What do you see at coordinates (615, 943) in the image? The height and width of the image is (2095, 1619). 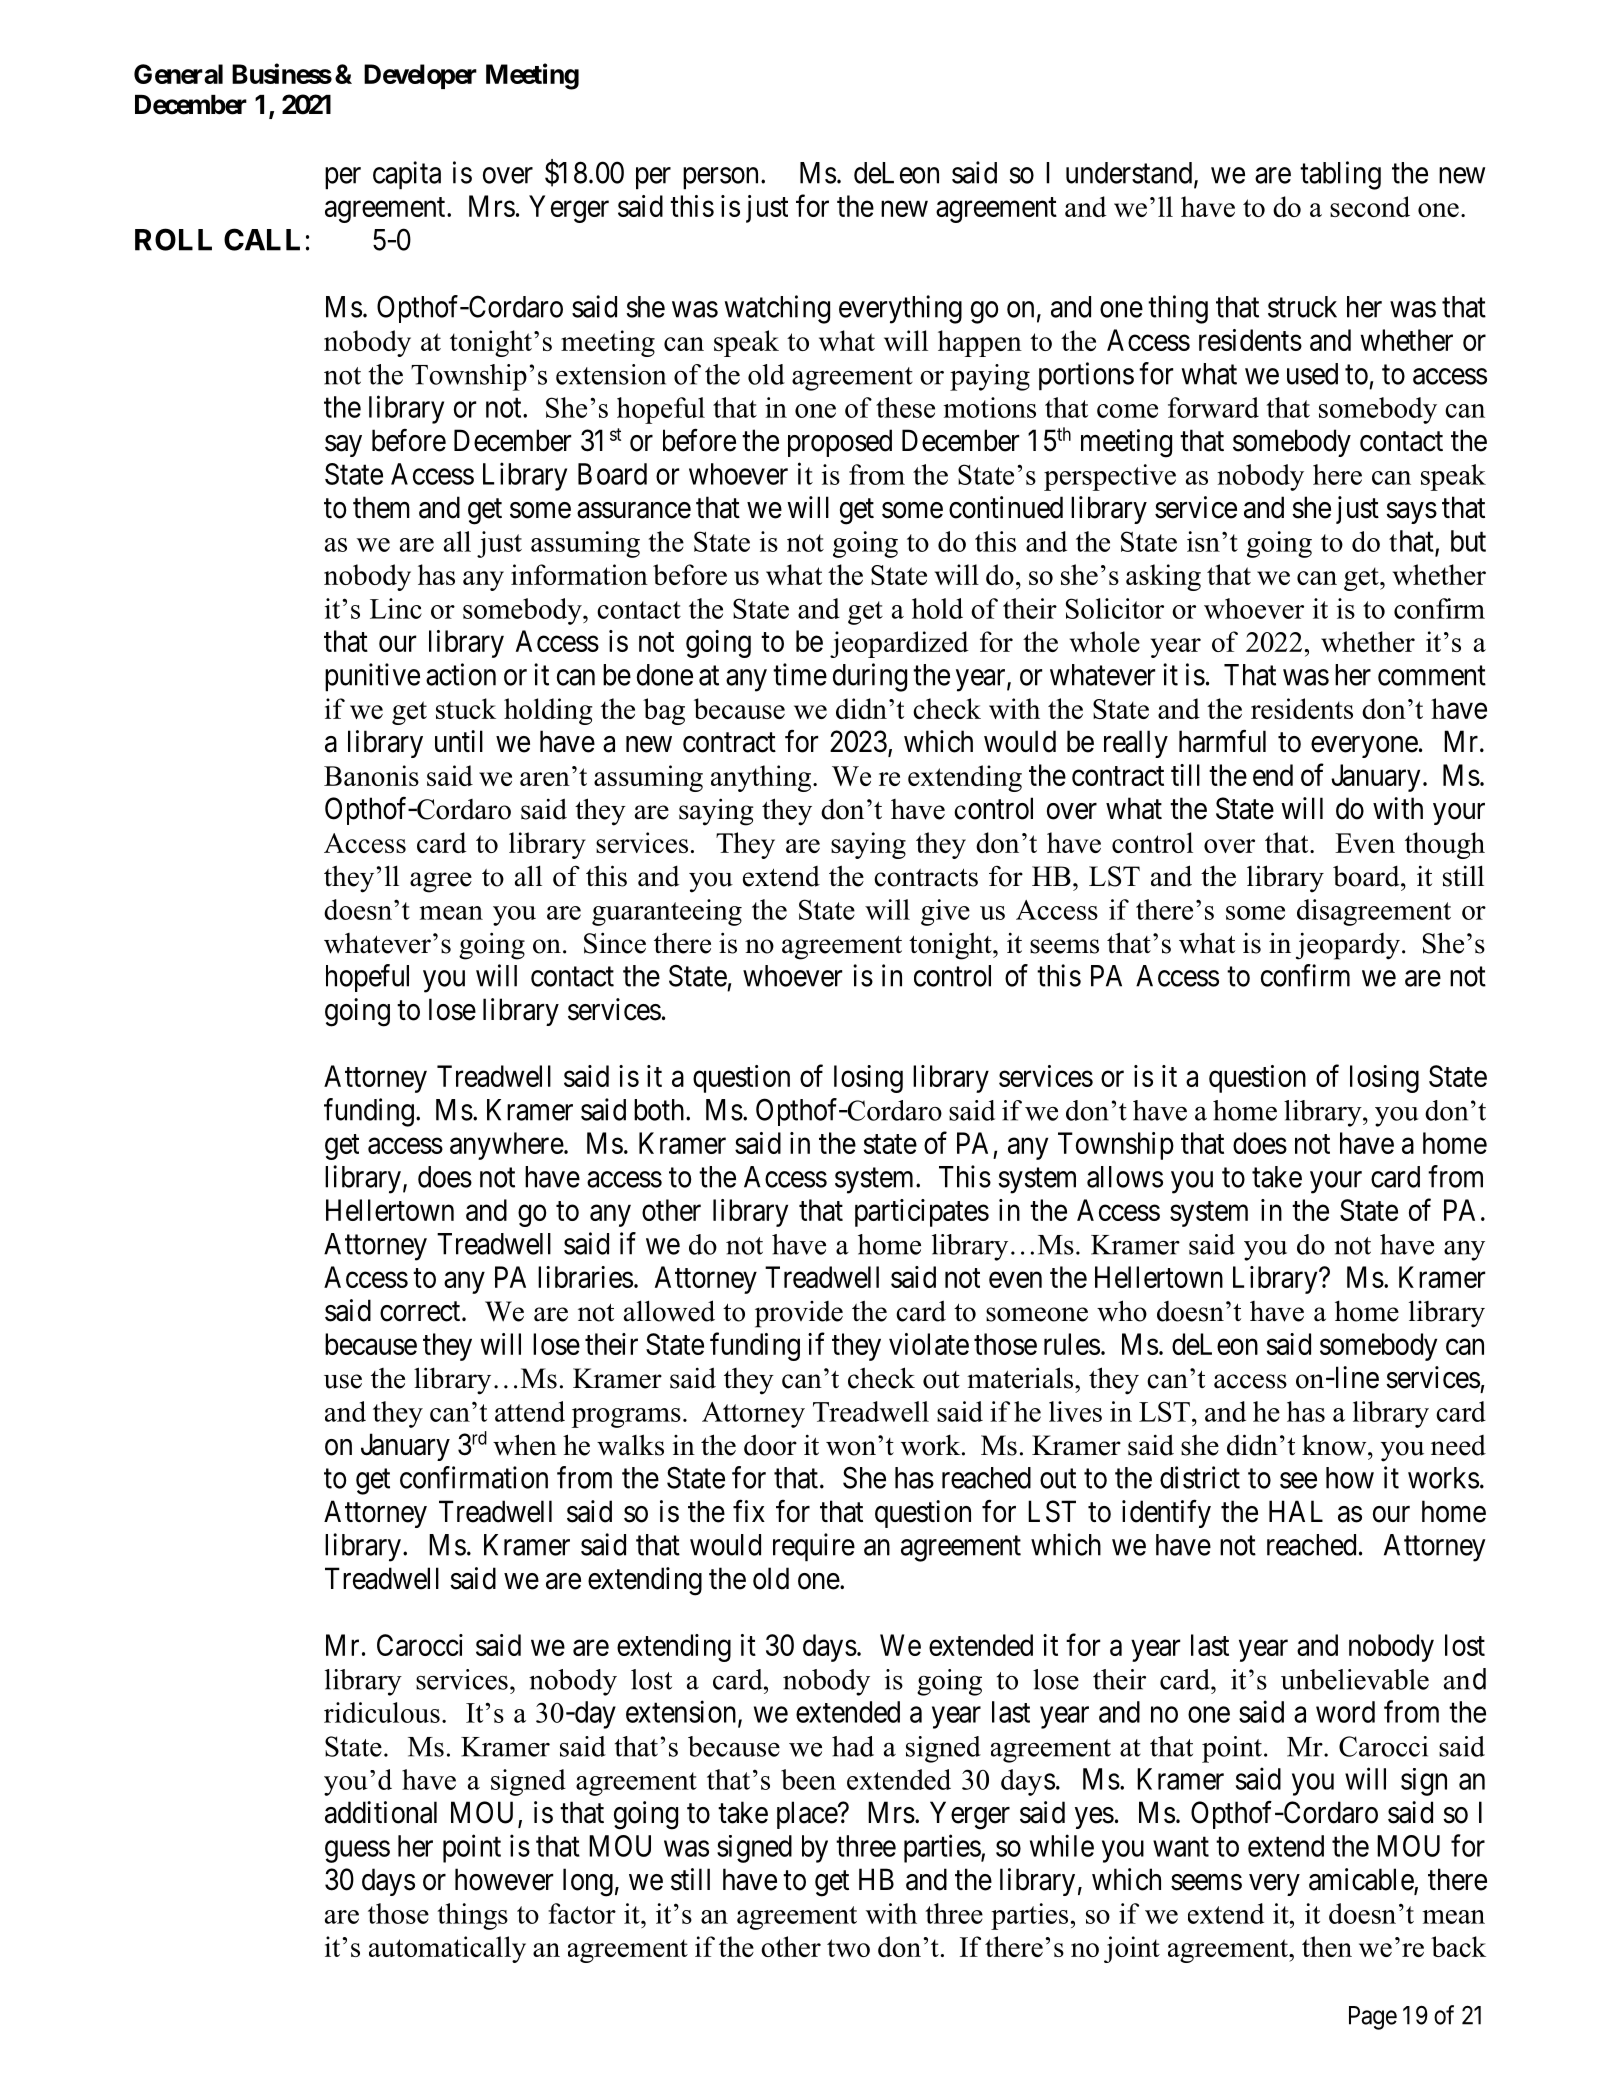 I see `Since` at bounding box center [615, 943].
